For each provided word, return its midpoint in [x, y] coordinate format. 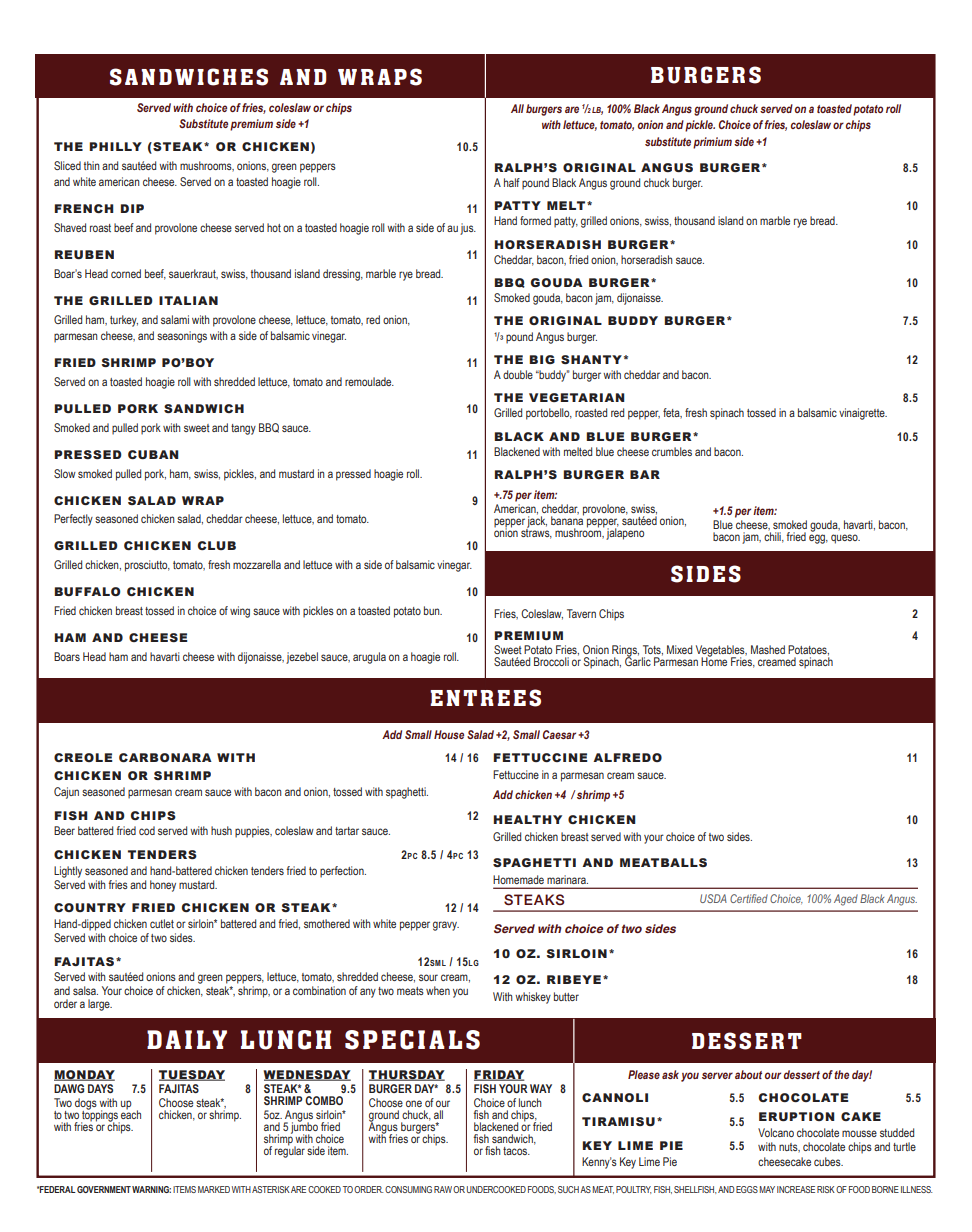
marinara [567, 881]
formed [535, 220]
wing [240, 612]
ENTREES [485, 698]
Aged [846, 900]
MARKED [214, 1189]
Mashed [768, 649]
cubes [828, 1161]
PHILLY [115, 146]
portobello [549, 414]
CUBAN [153, 454]
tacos [516, 1151]
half [512, 182]
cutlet [162, 923]
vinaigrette [863, 414]
